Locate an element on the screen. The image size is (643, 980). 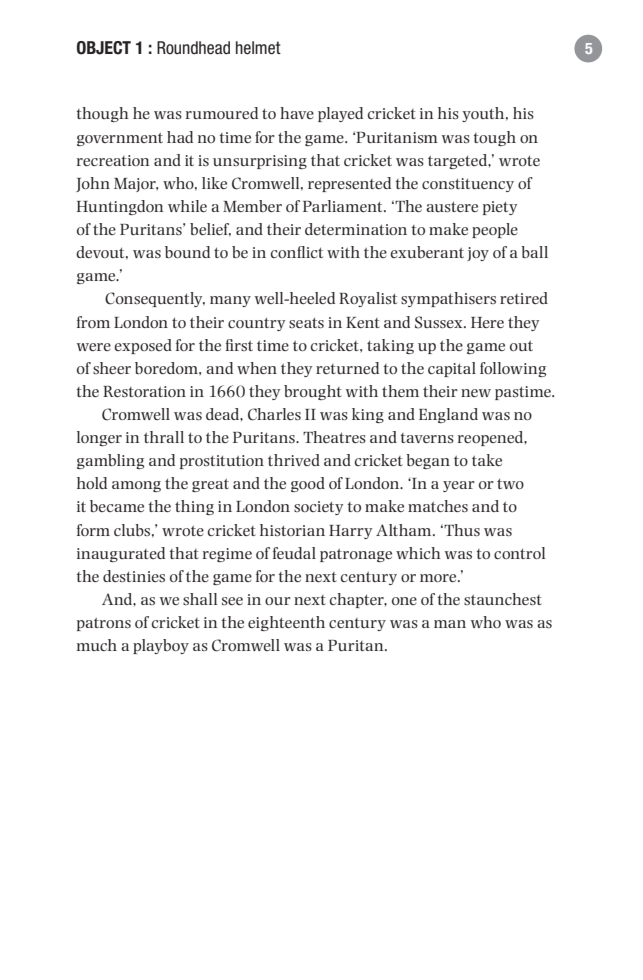
exposed is located at coordinates (143, 346).
